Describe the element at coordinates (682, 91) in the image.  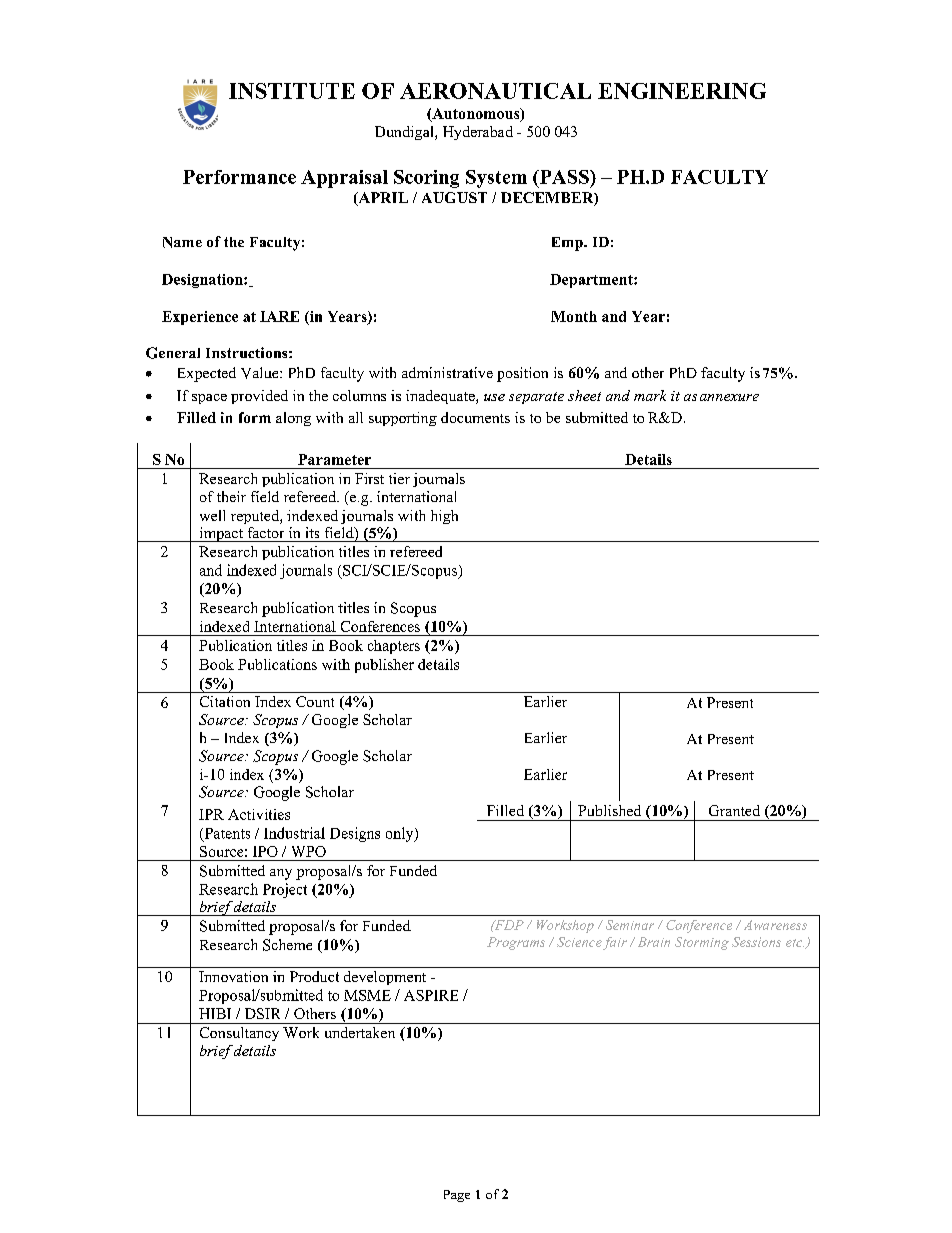
I see `ENGINEERING` at that location.
